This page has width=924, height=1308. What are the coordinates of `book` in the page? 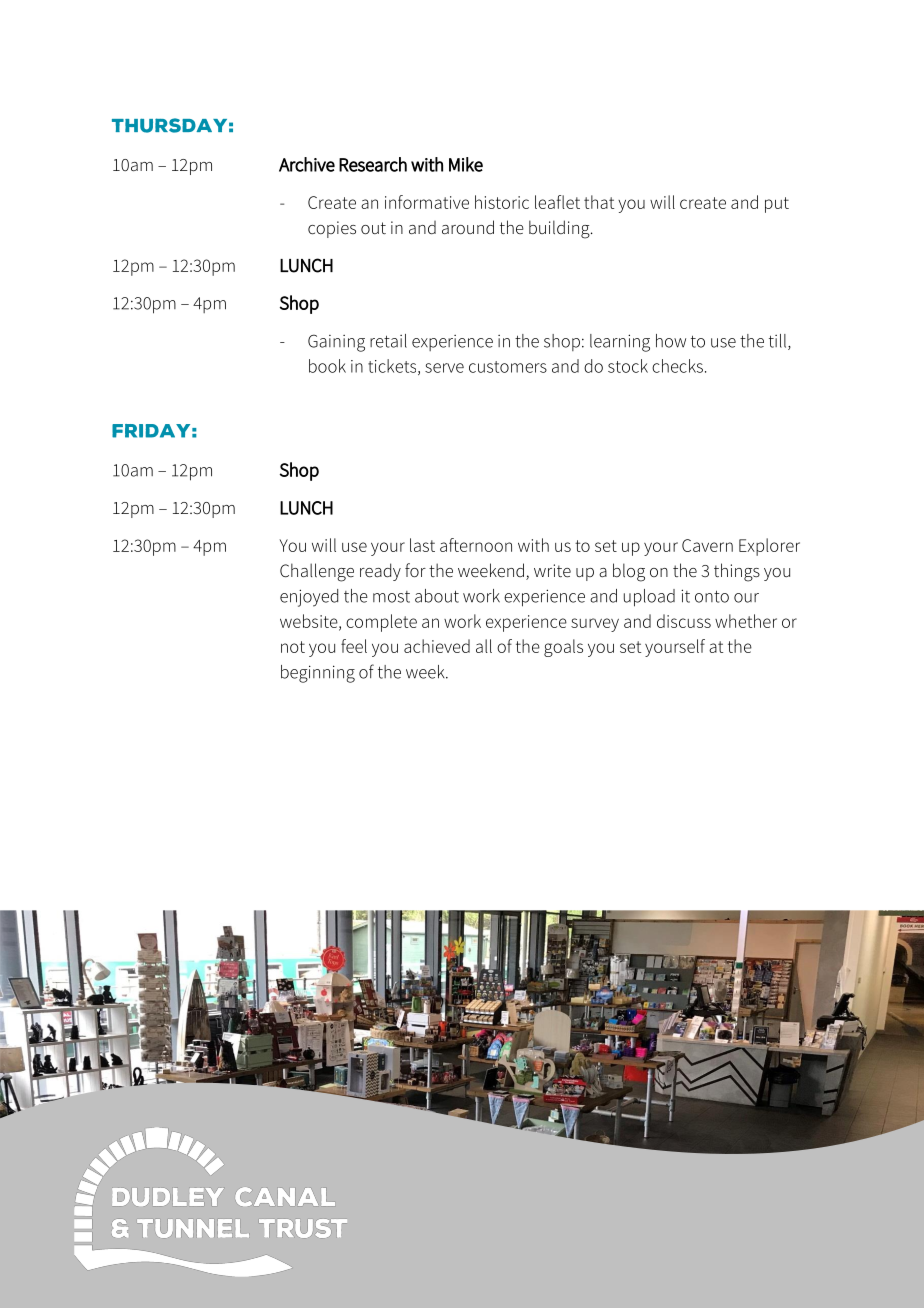 It's located at (327, 366).
